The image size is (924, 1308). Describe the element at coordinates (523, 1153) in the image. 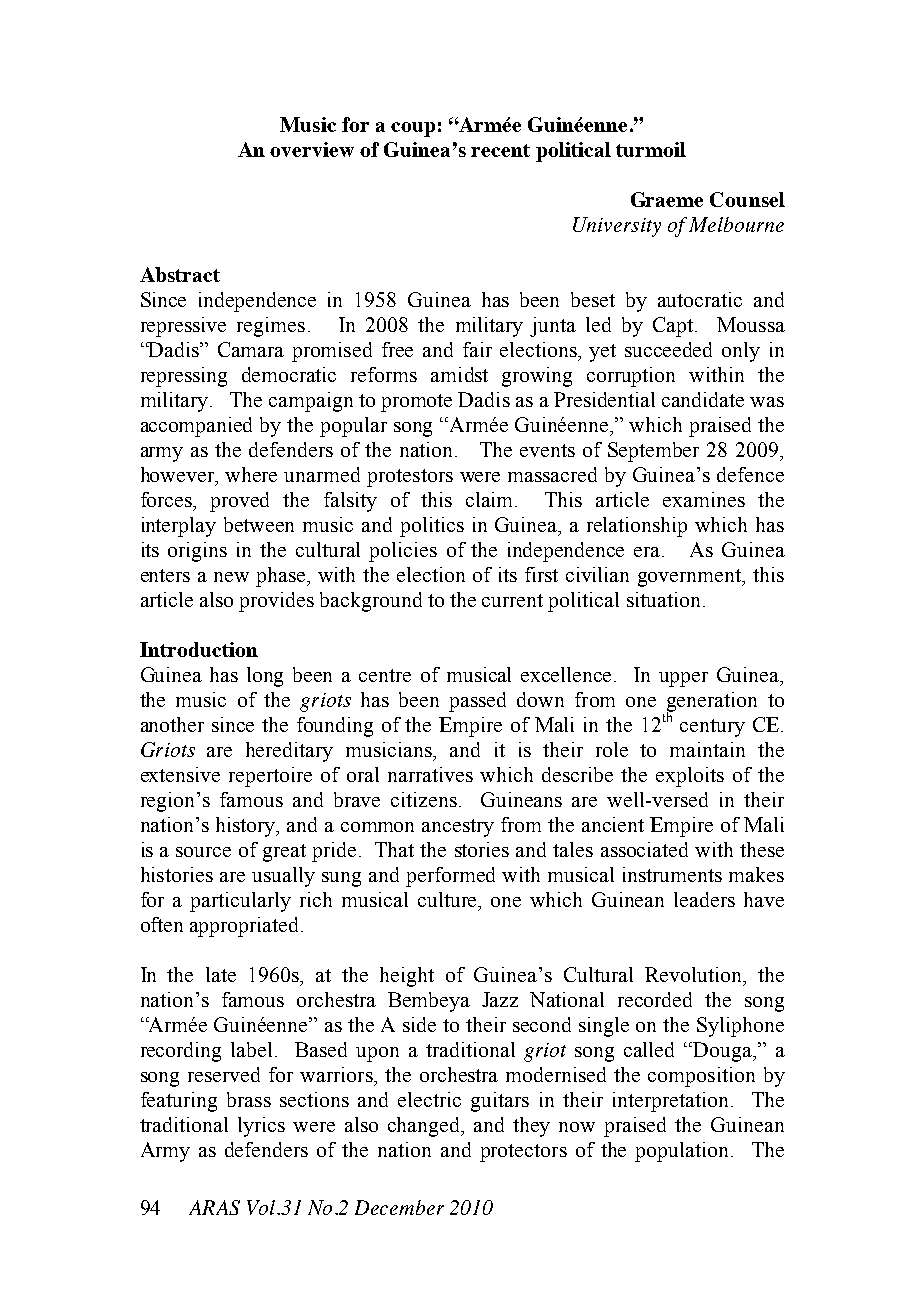

I see `protectors` at that location.
